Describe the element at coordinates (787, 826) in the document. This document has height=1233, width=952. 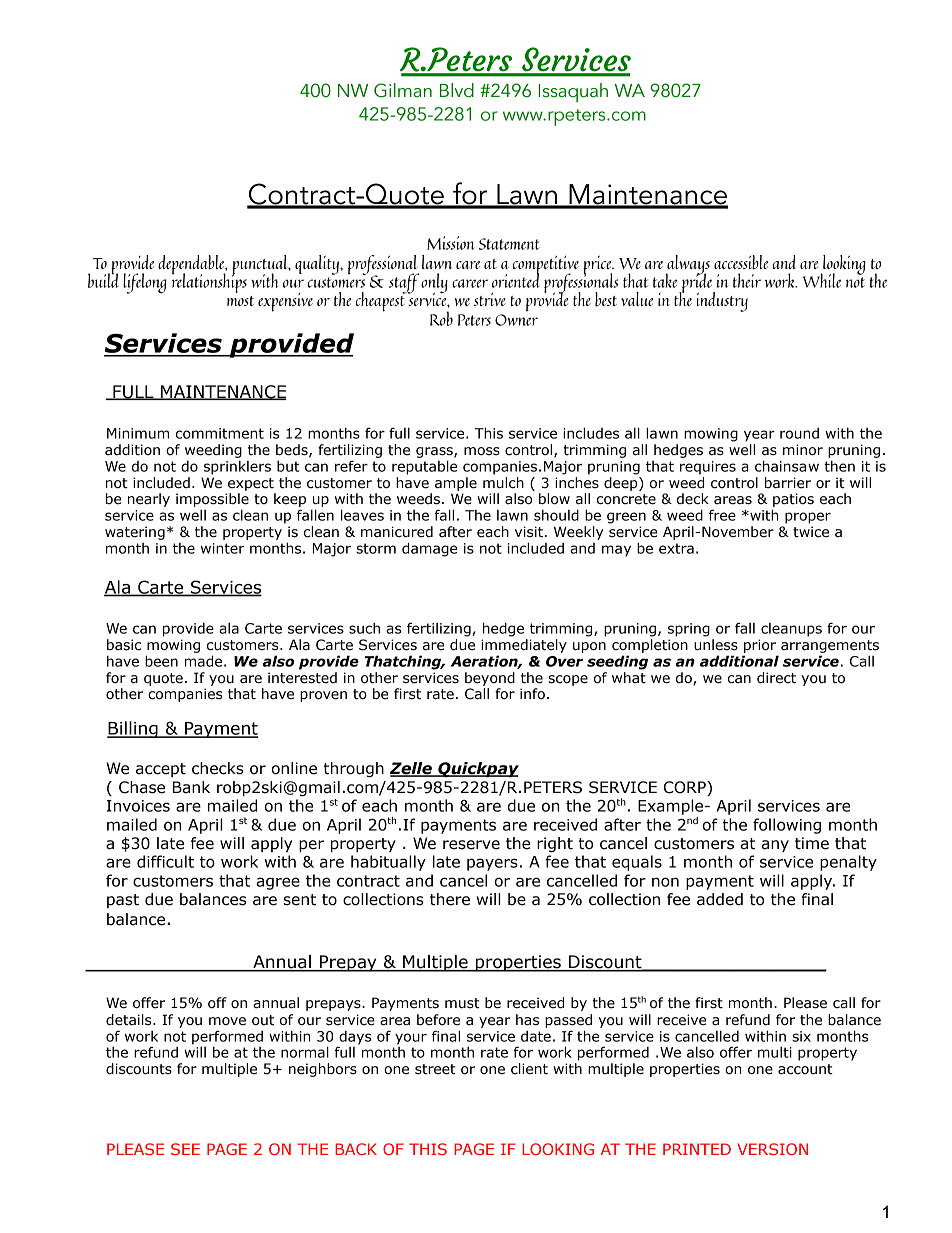
I see `following` at that location.
